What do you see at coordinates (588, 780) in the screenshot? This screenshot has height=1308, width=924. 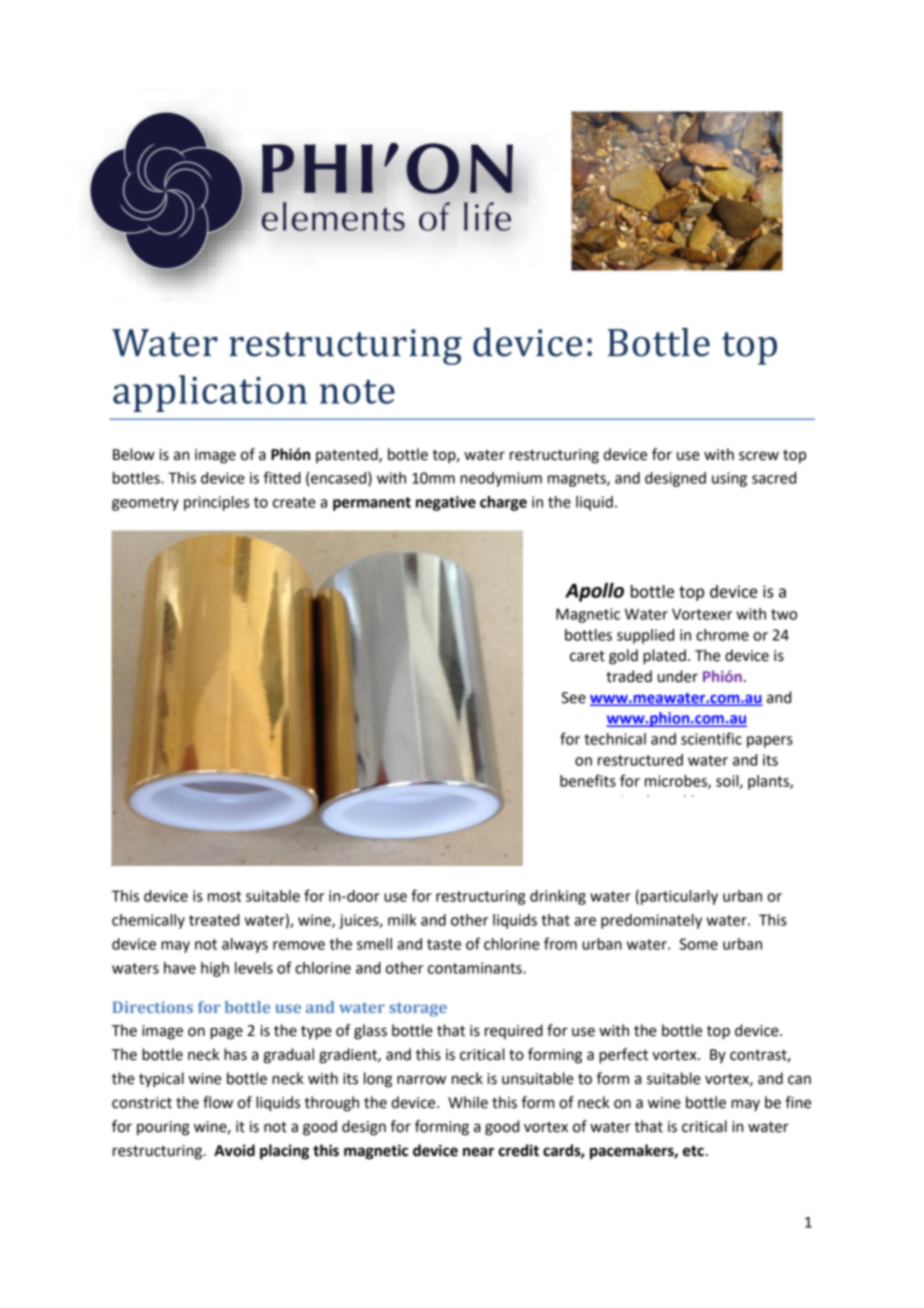 I see `benefits` at bounding box center [588, 780].
